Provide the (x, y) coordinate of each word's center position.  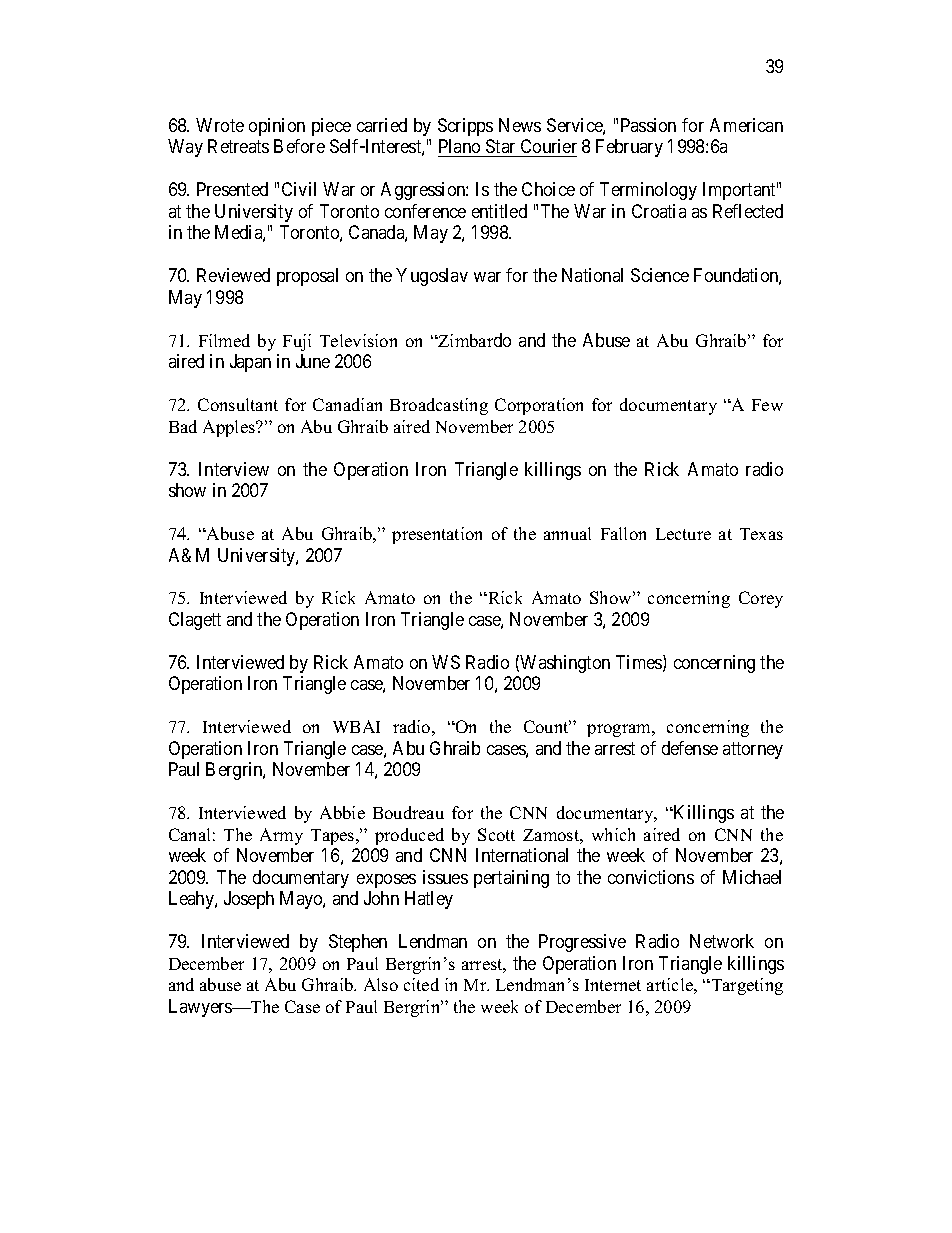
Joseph (249, 900)
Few (767, 405)
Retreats (238, 146)
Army (281, 836)
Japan (250, 363)
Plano (459, 146)
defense (690, 748)
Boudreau (408, 812)
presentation (437, 535)
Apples (230, 428)
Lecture (683, 534)
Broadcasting (439, 406)
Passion (648, 125)
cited (421, 984)
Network (722, 941)
